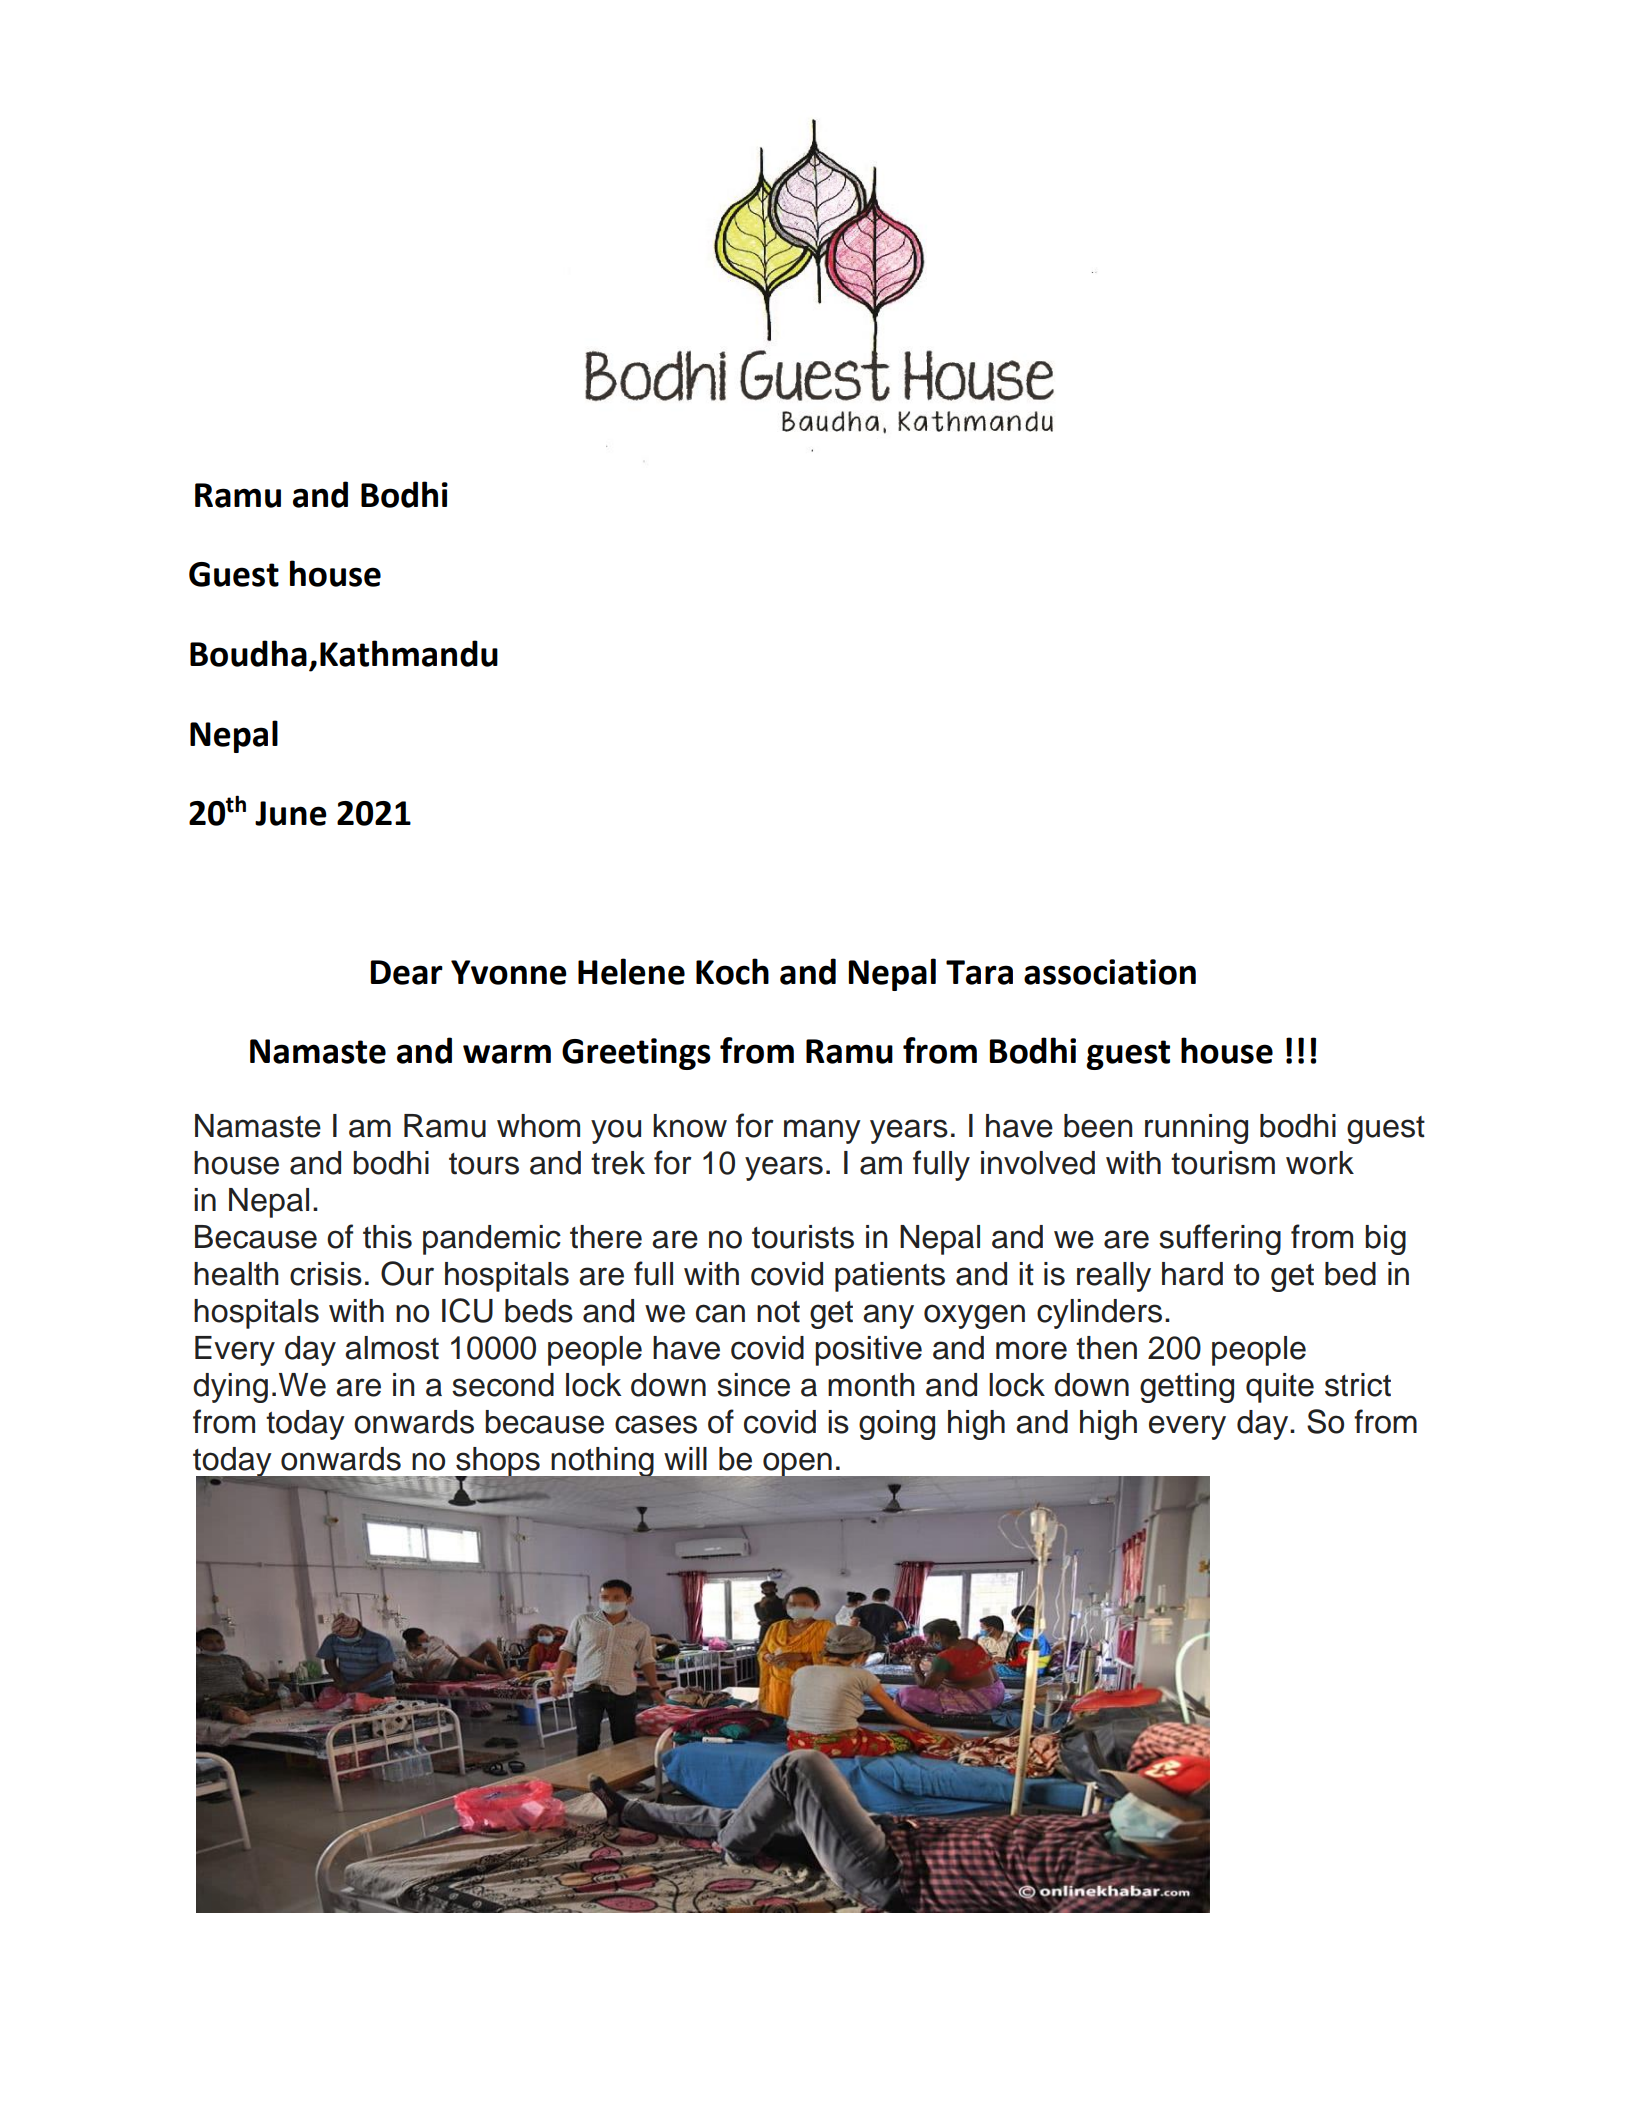 This page has height=2122, width=1639. I want to click on Helene, so click(631, 971).
